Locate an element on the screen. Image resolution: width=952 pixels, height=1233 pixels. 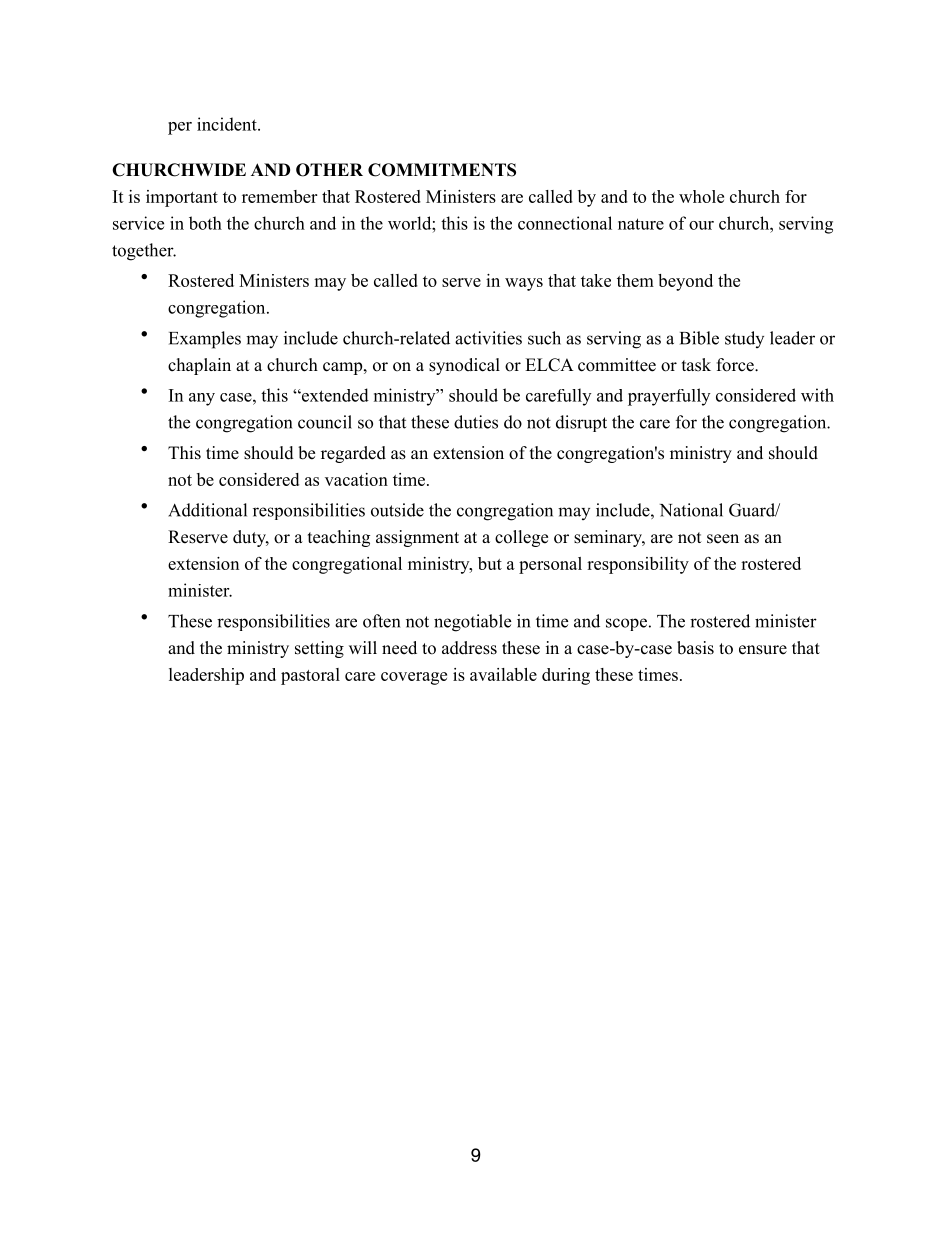
outside is located at coordinates (397, 510).
